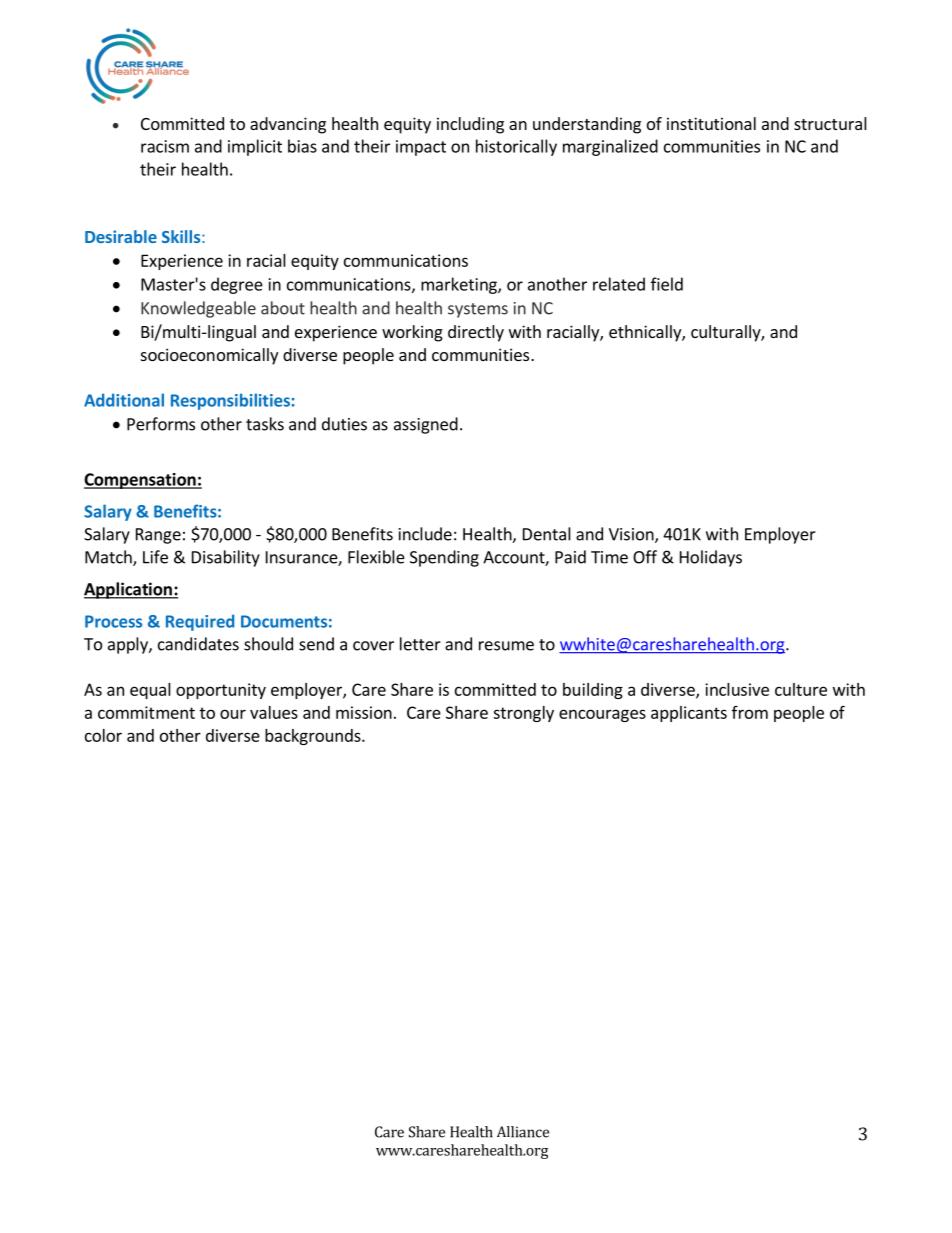 Image resolution: width=952 pixels, height=1233 pixels. I want to click on backgrounds, so click(314, 737).
